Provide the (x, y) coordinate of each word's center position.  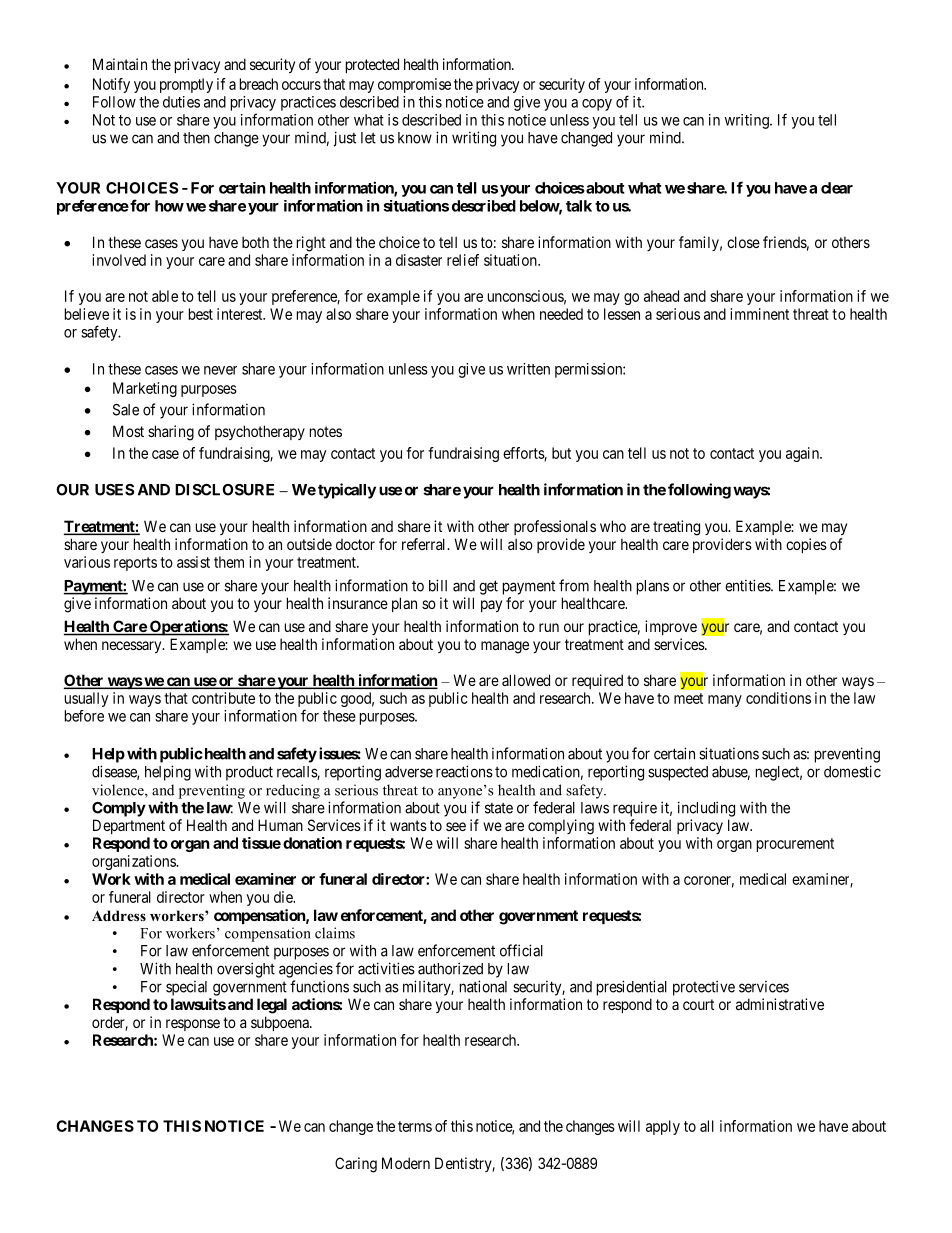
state (499, 808)
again (803, 454)
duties (181, 102)
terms (415, 1126)
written (528, 369)
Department (129, 826)
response (193, 1025)
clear (837, 188)
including (706, 809)
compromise (414, 85)
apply (663, 1127)
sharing (171, 433)
